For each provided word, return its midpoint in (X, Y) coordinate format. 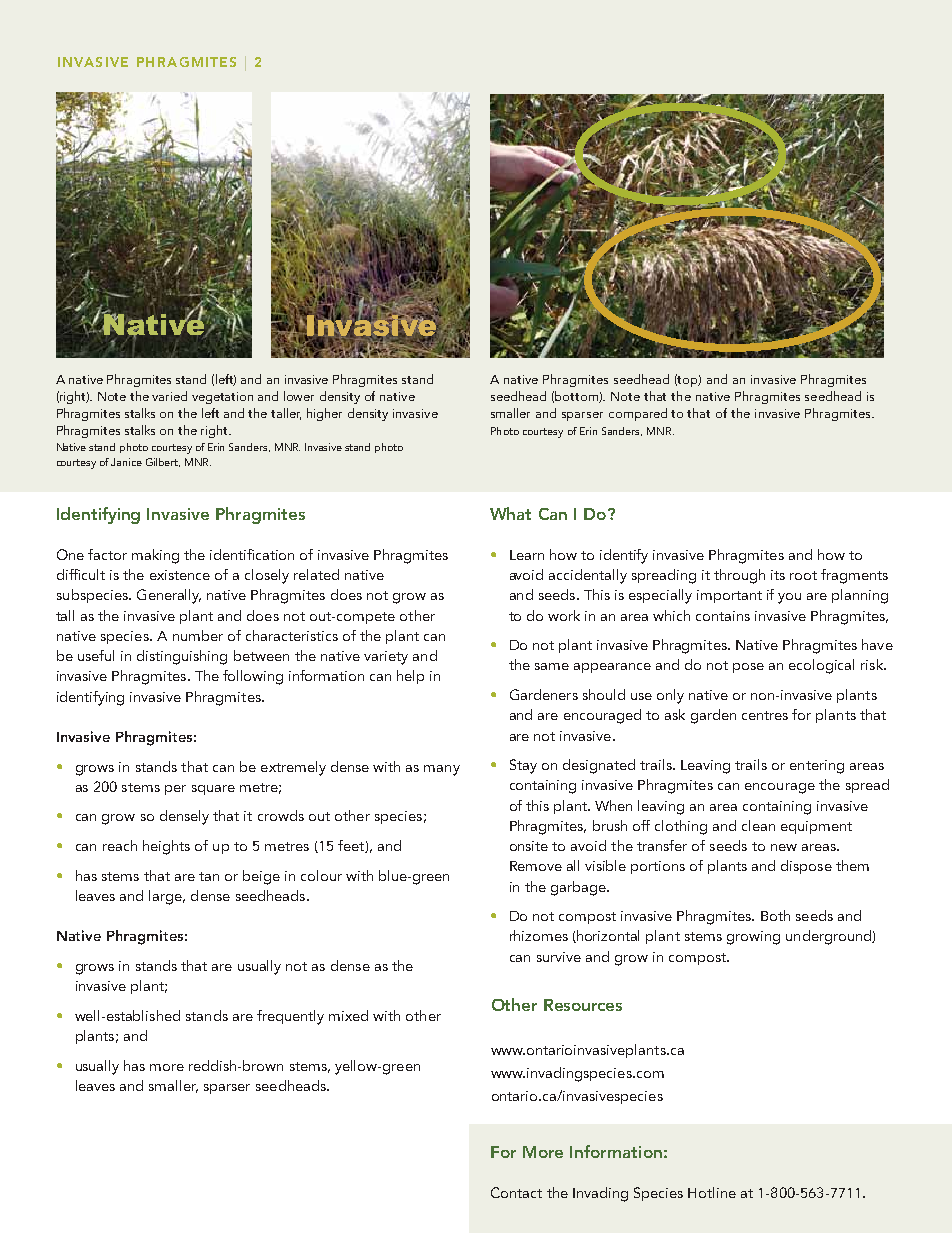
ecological (821, 666)
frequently (290, 1017)
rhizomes (539, 935)
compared (638, 414)
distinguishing (182, 657)
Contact (516, 1192)
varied (169, 396)
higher (324, 414)
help (410, 677)
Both (775, 915)
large (166, 897)
